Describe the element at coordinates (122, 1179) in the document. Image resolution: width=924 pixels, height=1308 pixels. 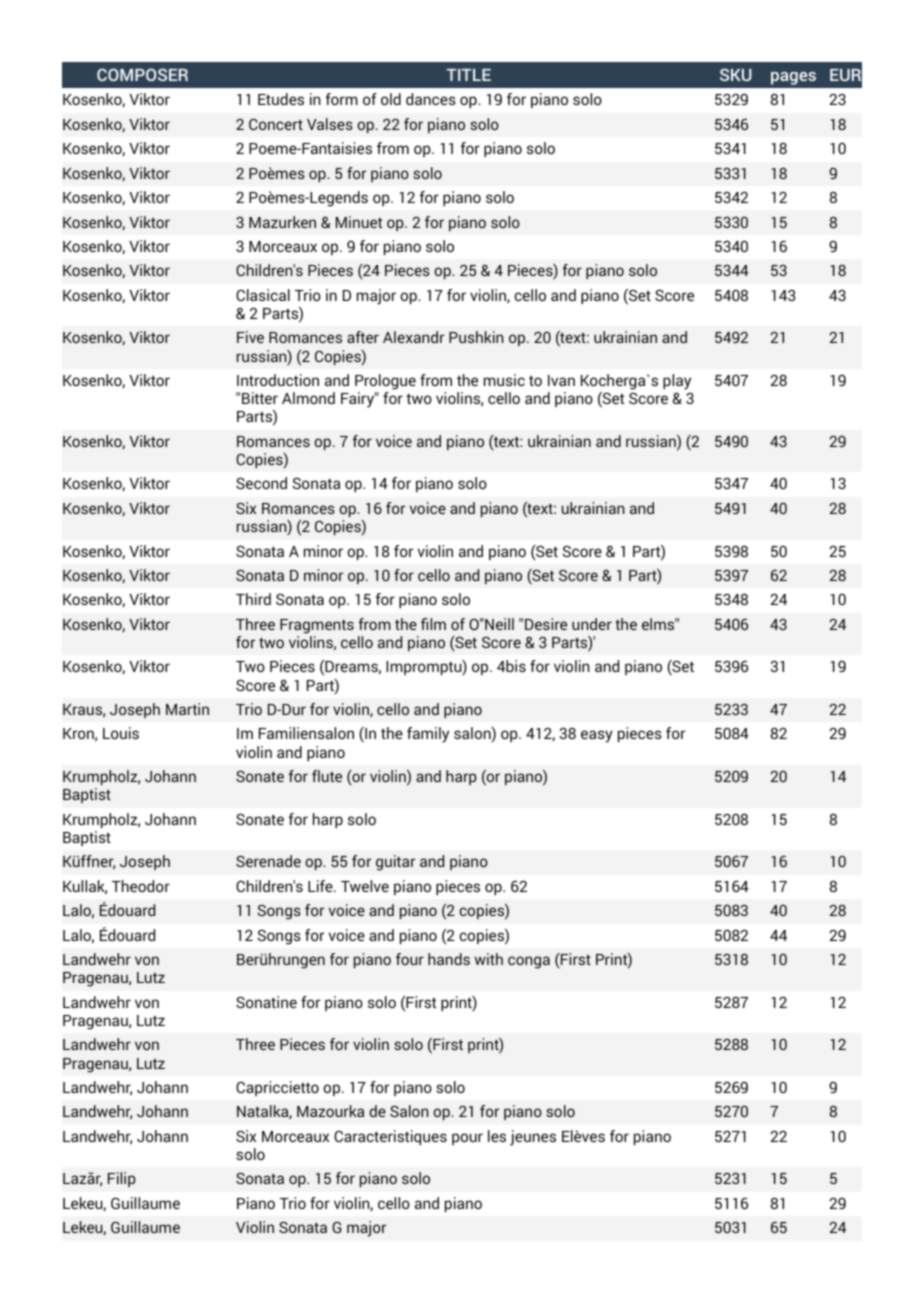
I see `Filip` at that location.
